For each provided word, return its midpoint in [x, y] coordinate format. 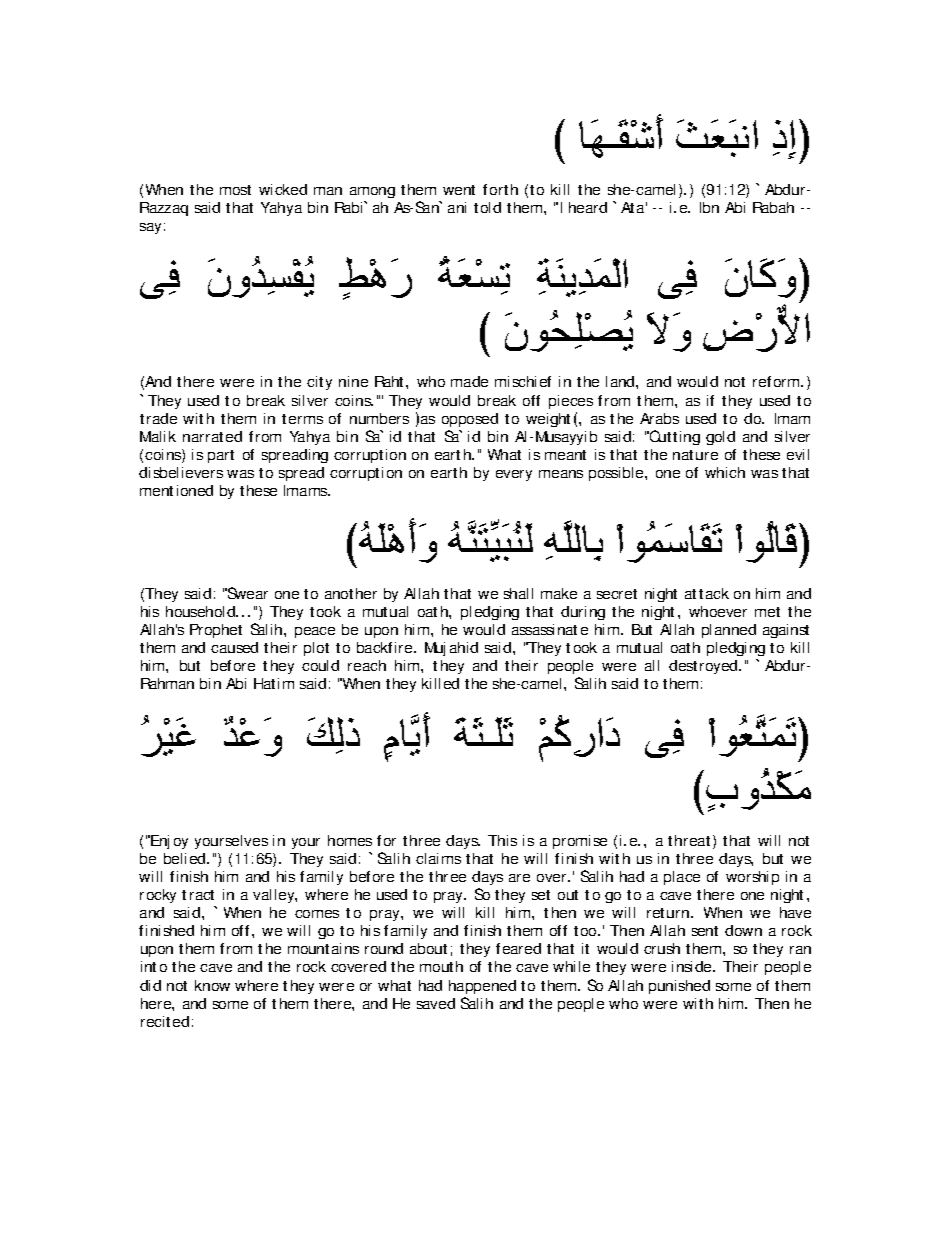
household [201, 611]
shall [518, 593]
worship [752, 878]
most [235, 190]
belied [186, 858]
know [212, 985]
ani [457, 207]
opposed [470, 420]
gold [720, 438]
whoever [718, 611]
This [502, 840]
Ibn [709, 207]
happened [482, 987]
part [221, 456]
